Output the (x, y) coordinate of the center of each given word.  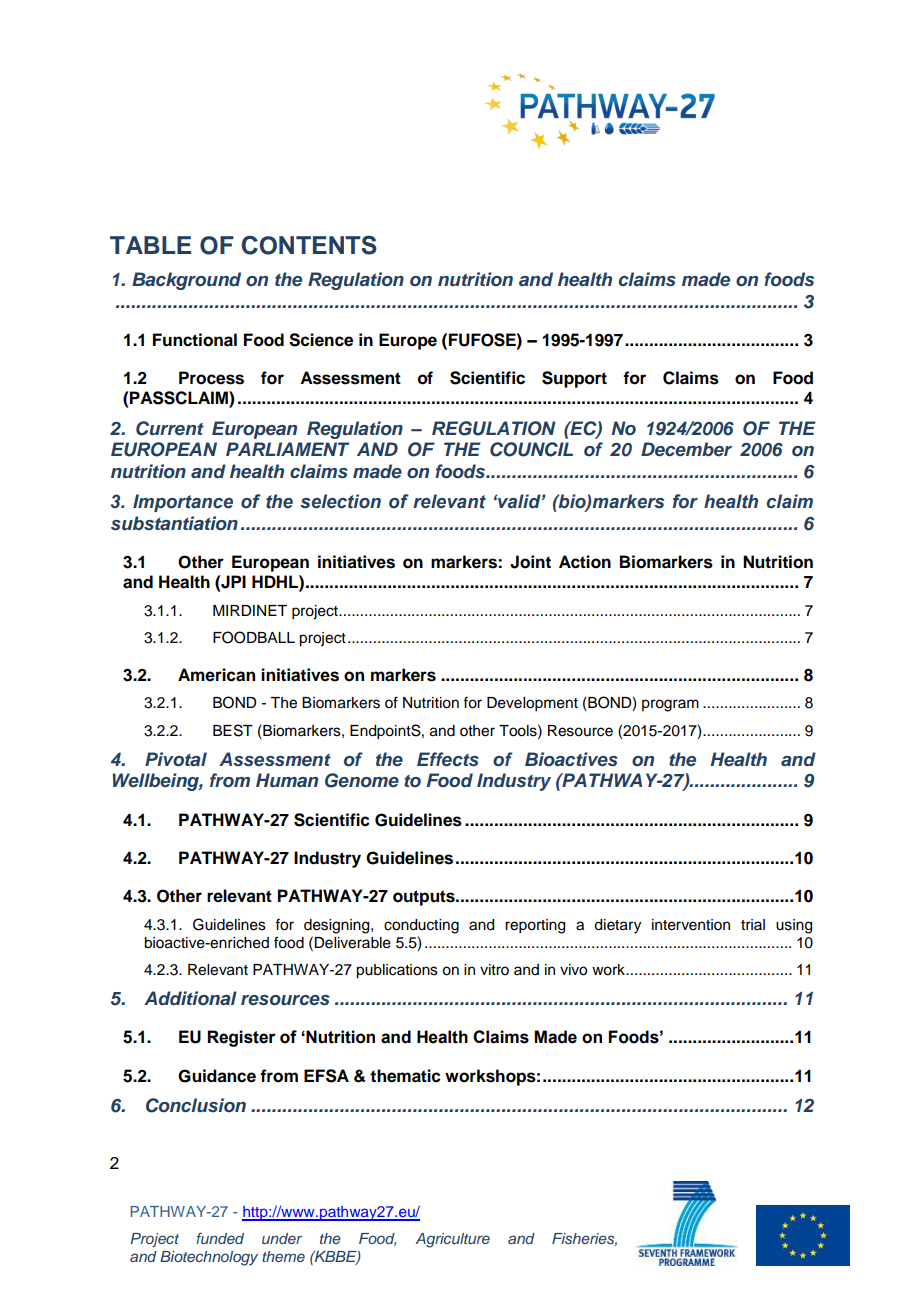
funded (220, 1238)
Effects (448, 759)
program (670, 705)
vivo (573, 970)
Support (574, 379)
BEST (233, 730)
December (686, 449)
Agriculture (453, 1240)
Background (186, 281)
